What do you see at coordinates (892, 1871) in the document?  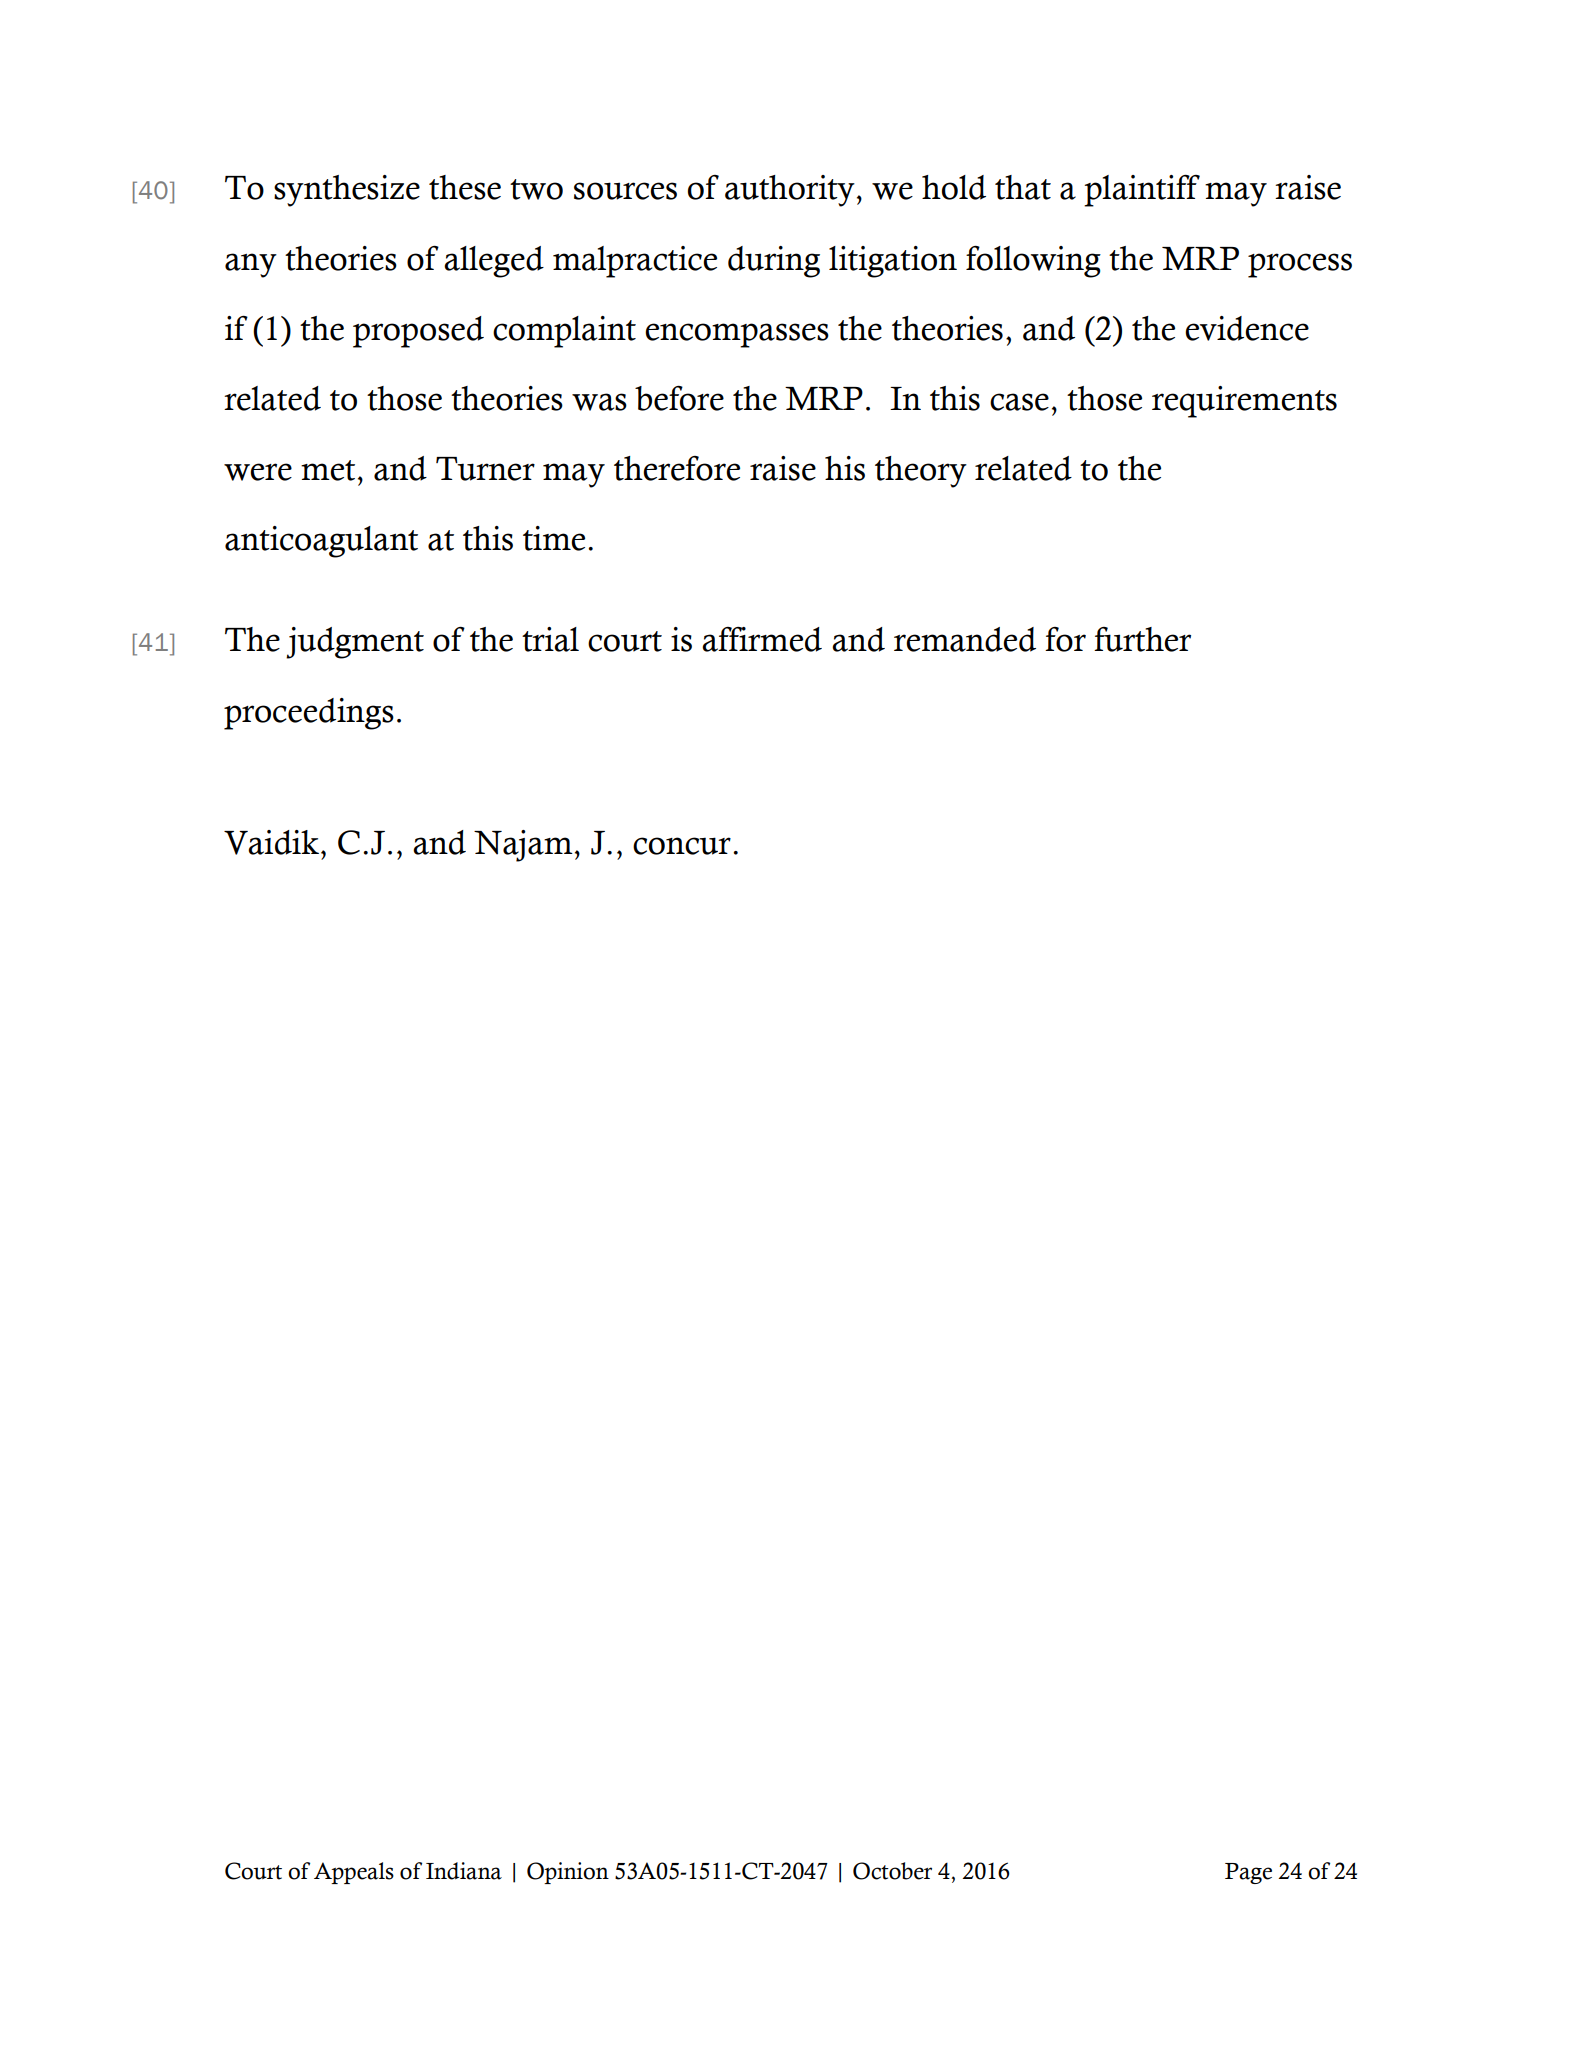 I see `October` at bounding box center [892, 1871].
